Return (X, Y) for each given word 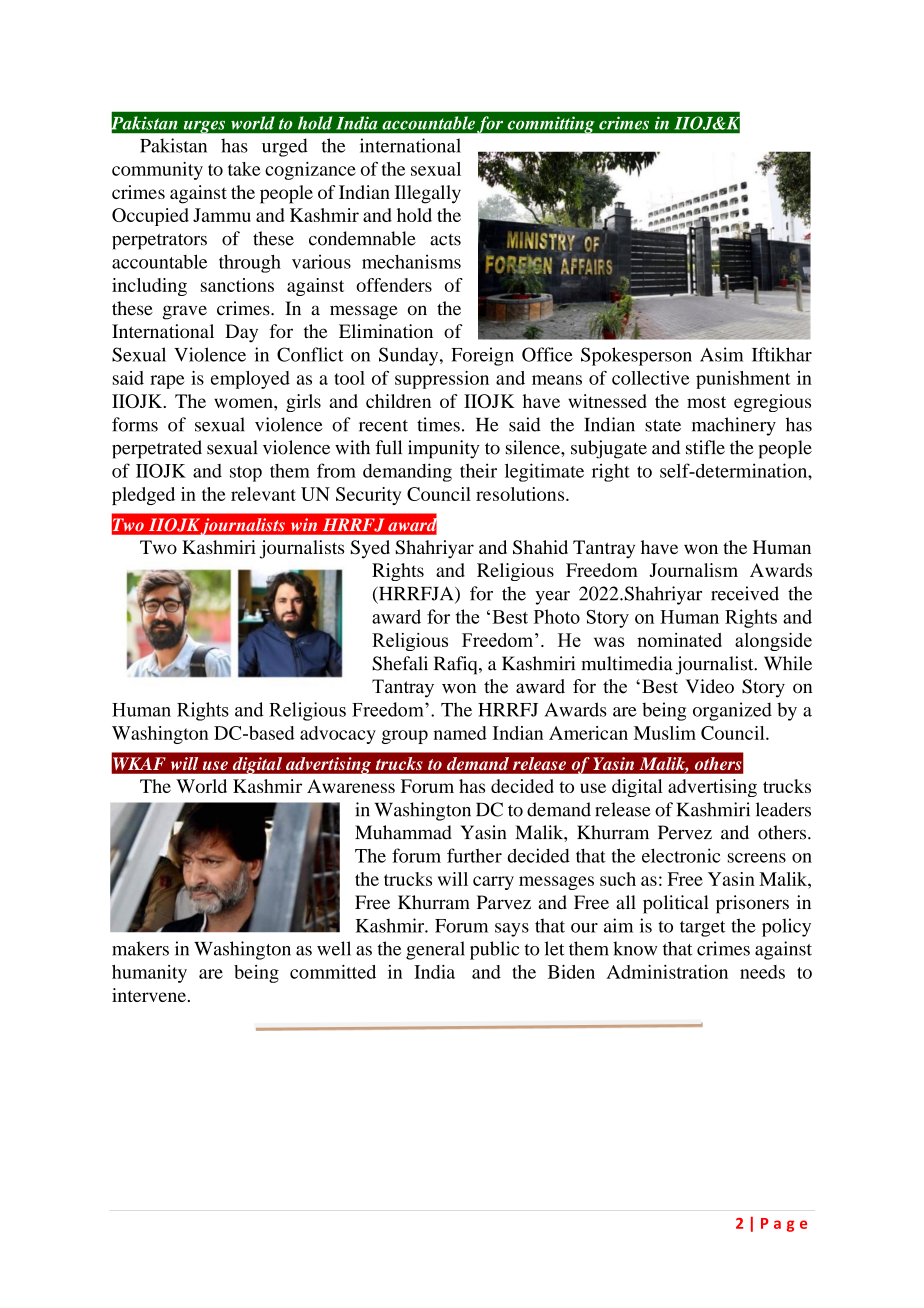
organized (732, 711)
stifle (705, 447)
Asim (722, 354)
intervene (149, 995)
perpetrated (157, 449)
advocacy (338, 735)
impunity (444, 449)
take (244, 169)
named (460, 733)
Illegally (428, 194)
